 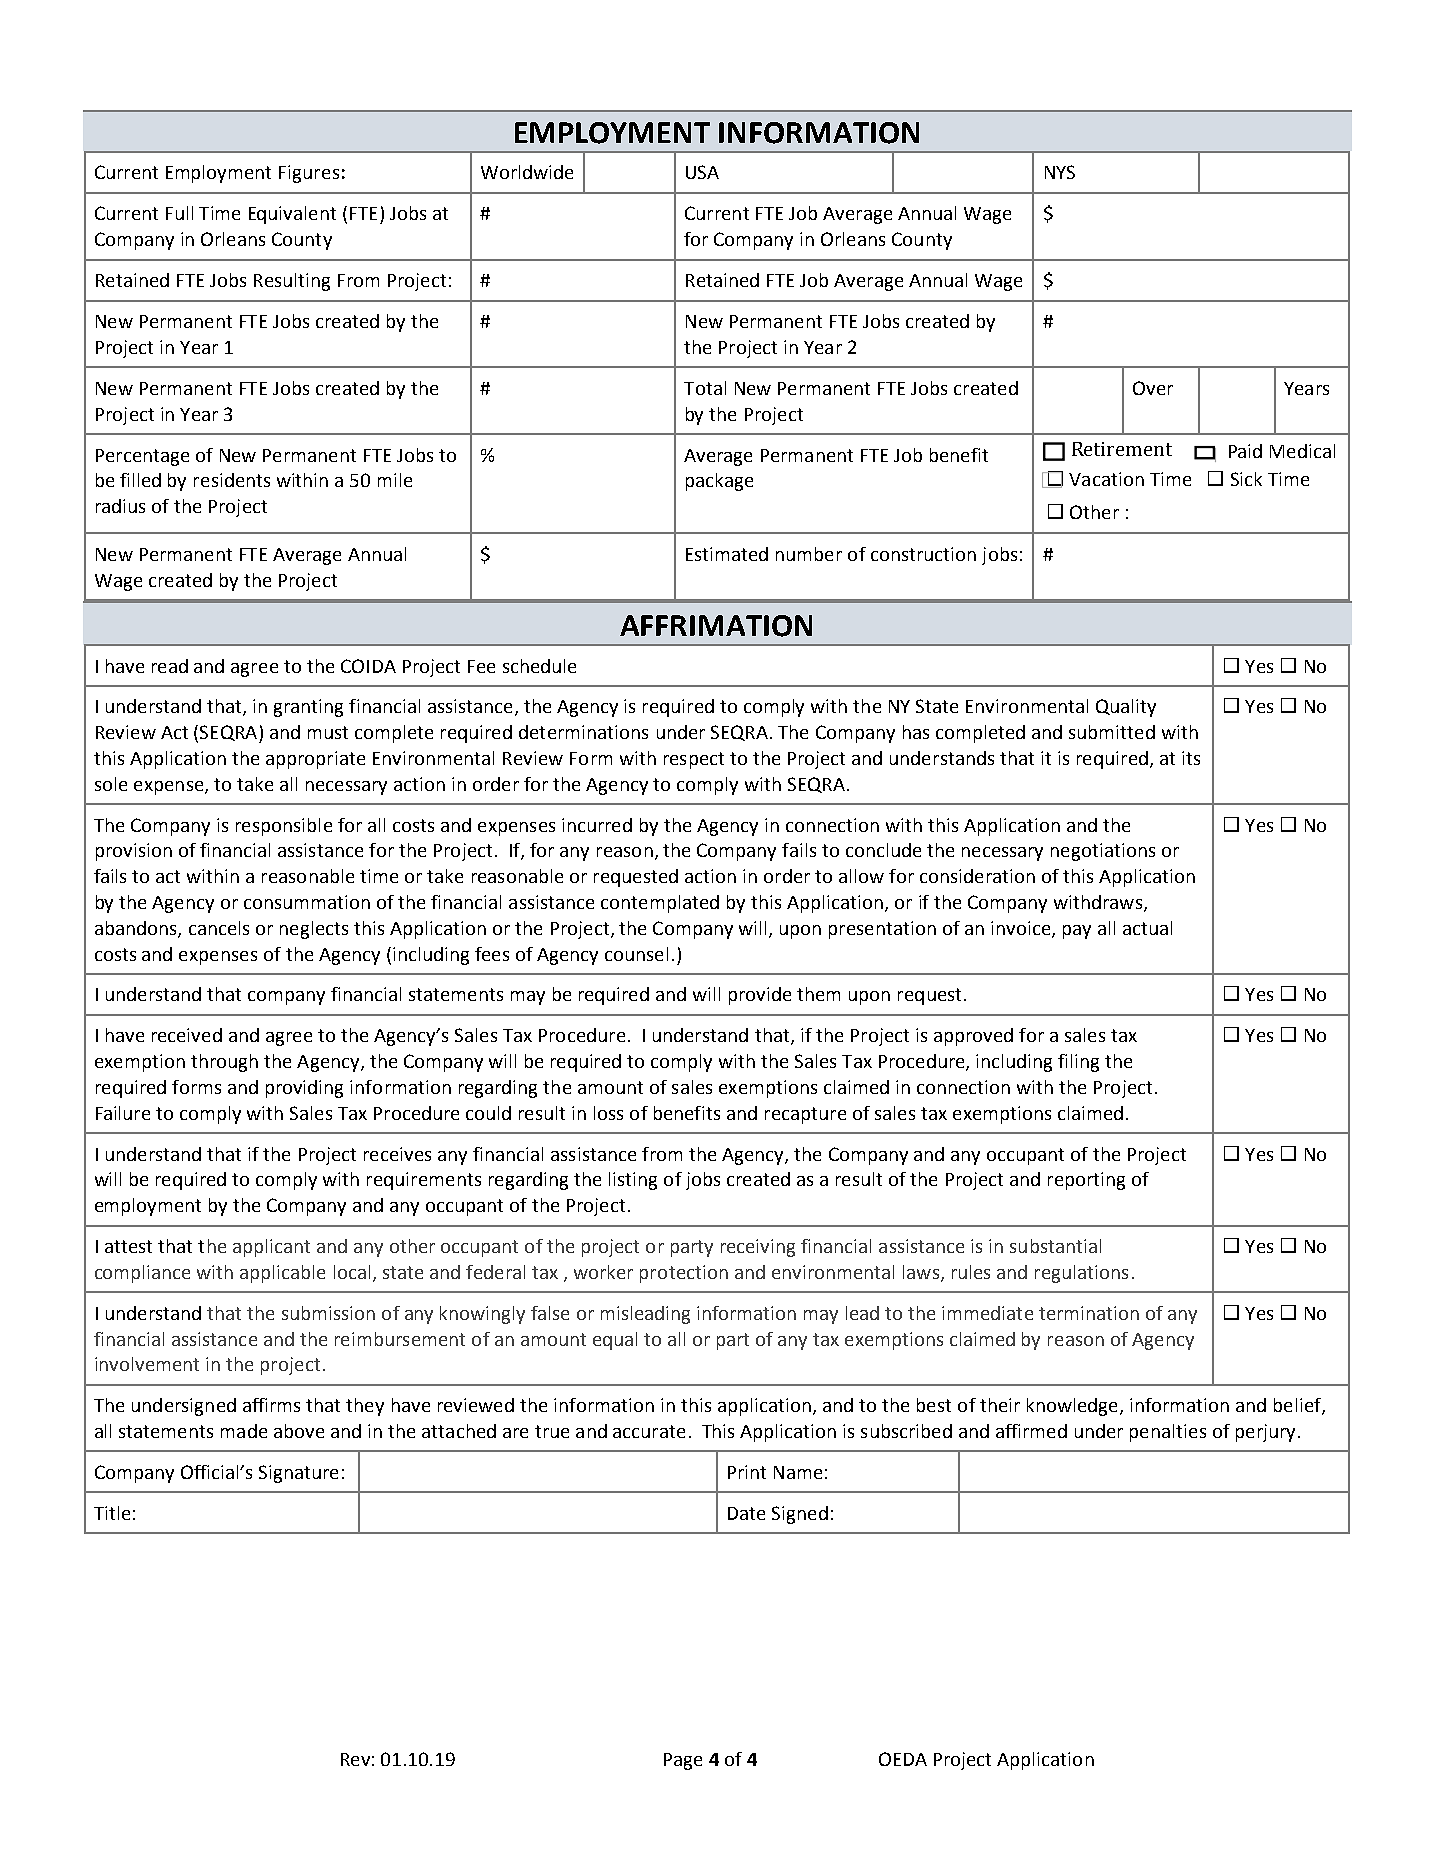 I want to click on equal, so click(x=615, y=1341).
